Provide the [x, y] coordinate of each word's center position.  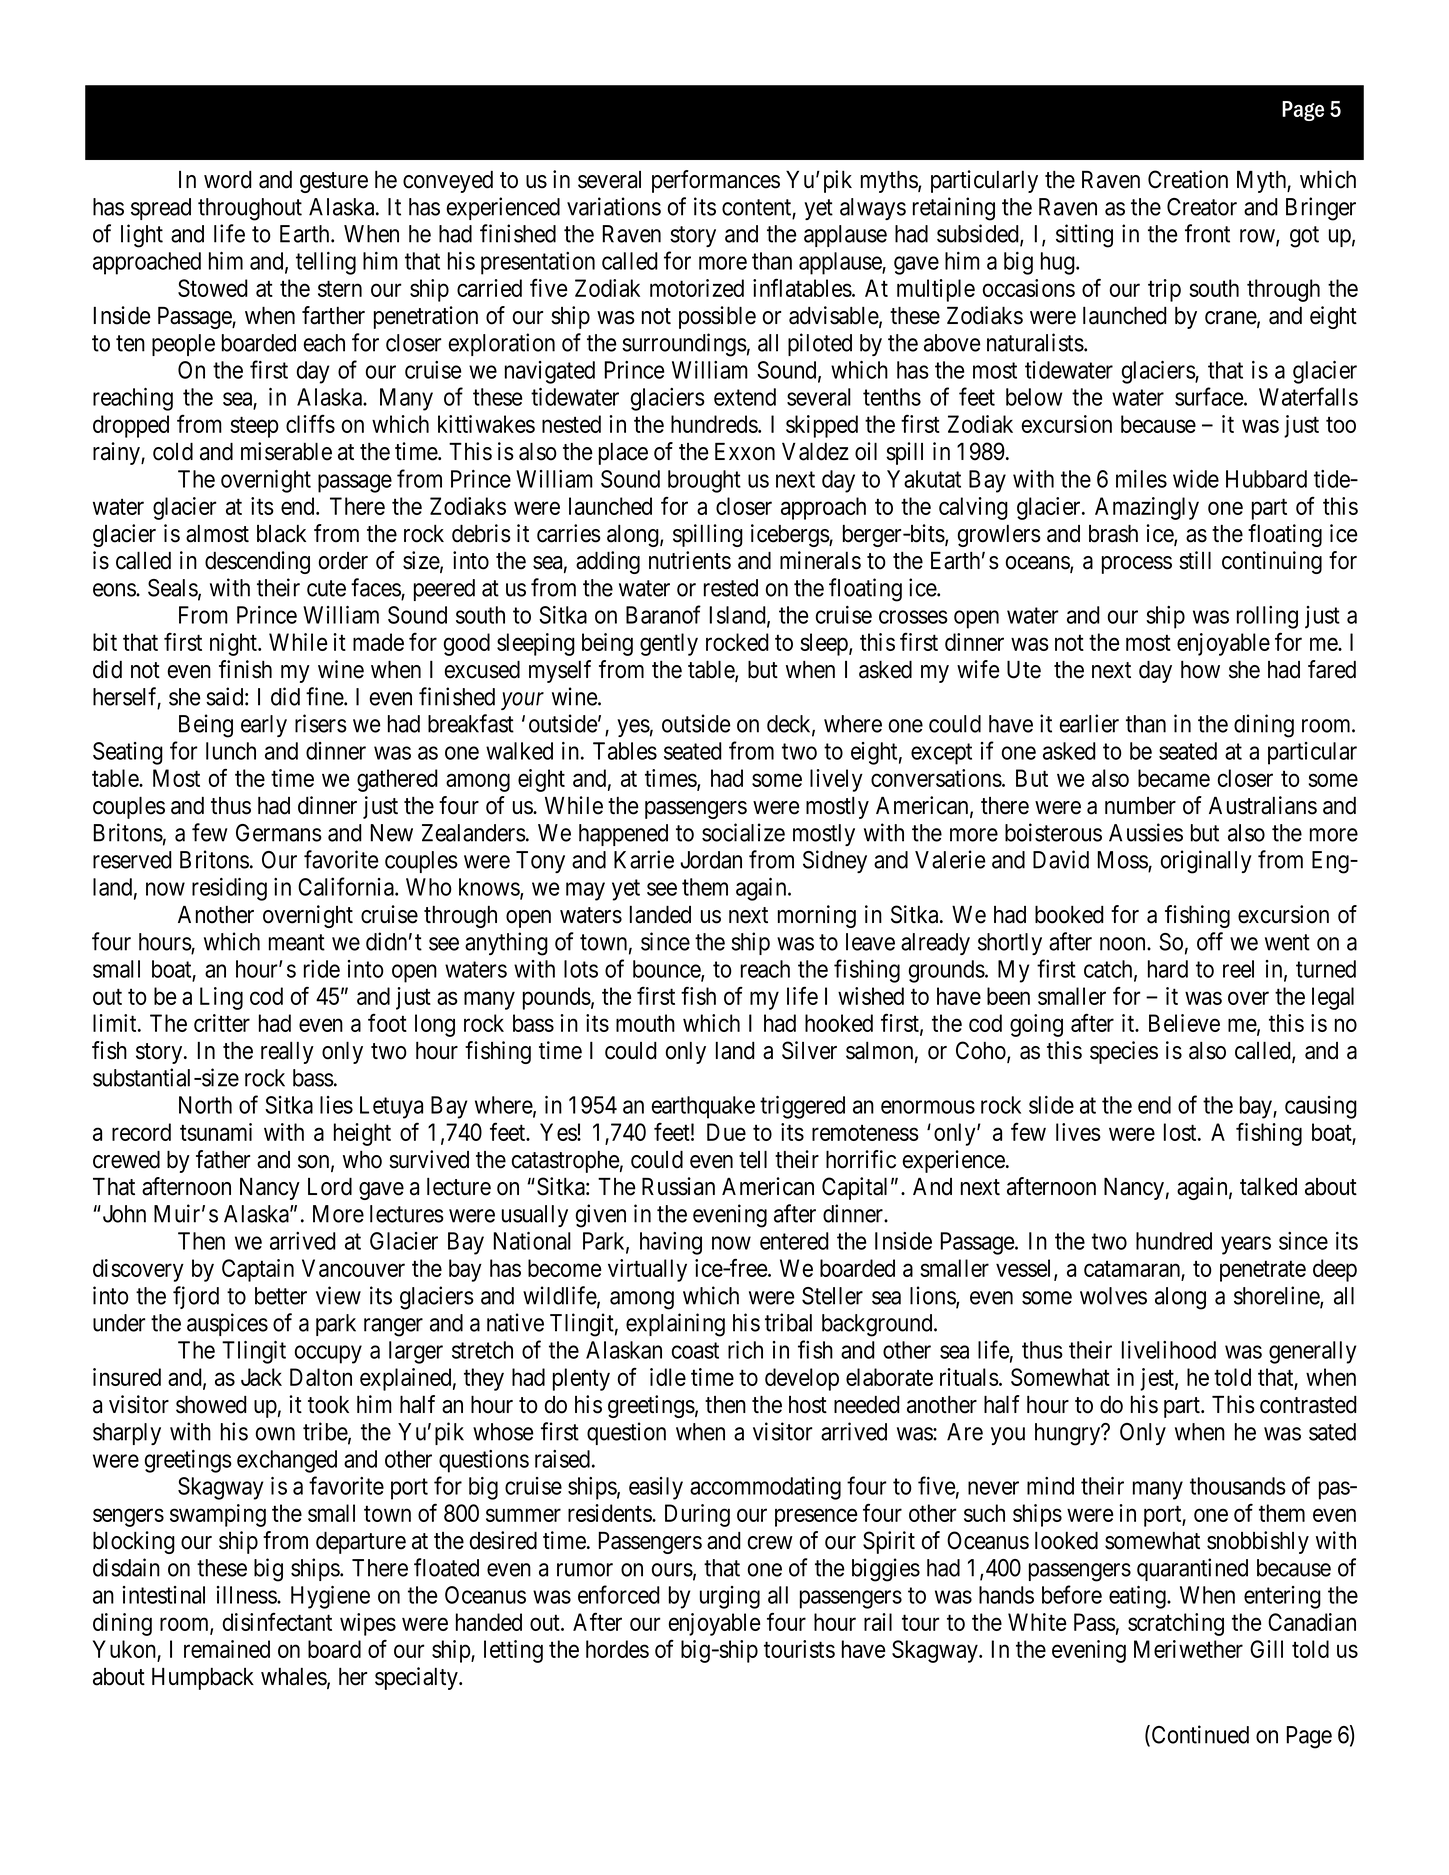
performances [716, 181]
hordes [617, 1649]
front [1207, 233]
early [264, 726]
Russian [678, 1186]
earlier [1089, 723]
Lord [330, 1186]
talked [1268, 1186]
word [228, 179]
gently [669, 644]
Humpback [203, 1678]
